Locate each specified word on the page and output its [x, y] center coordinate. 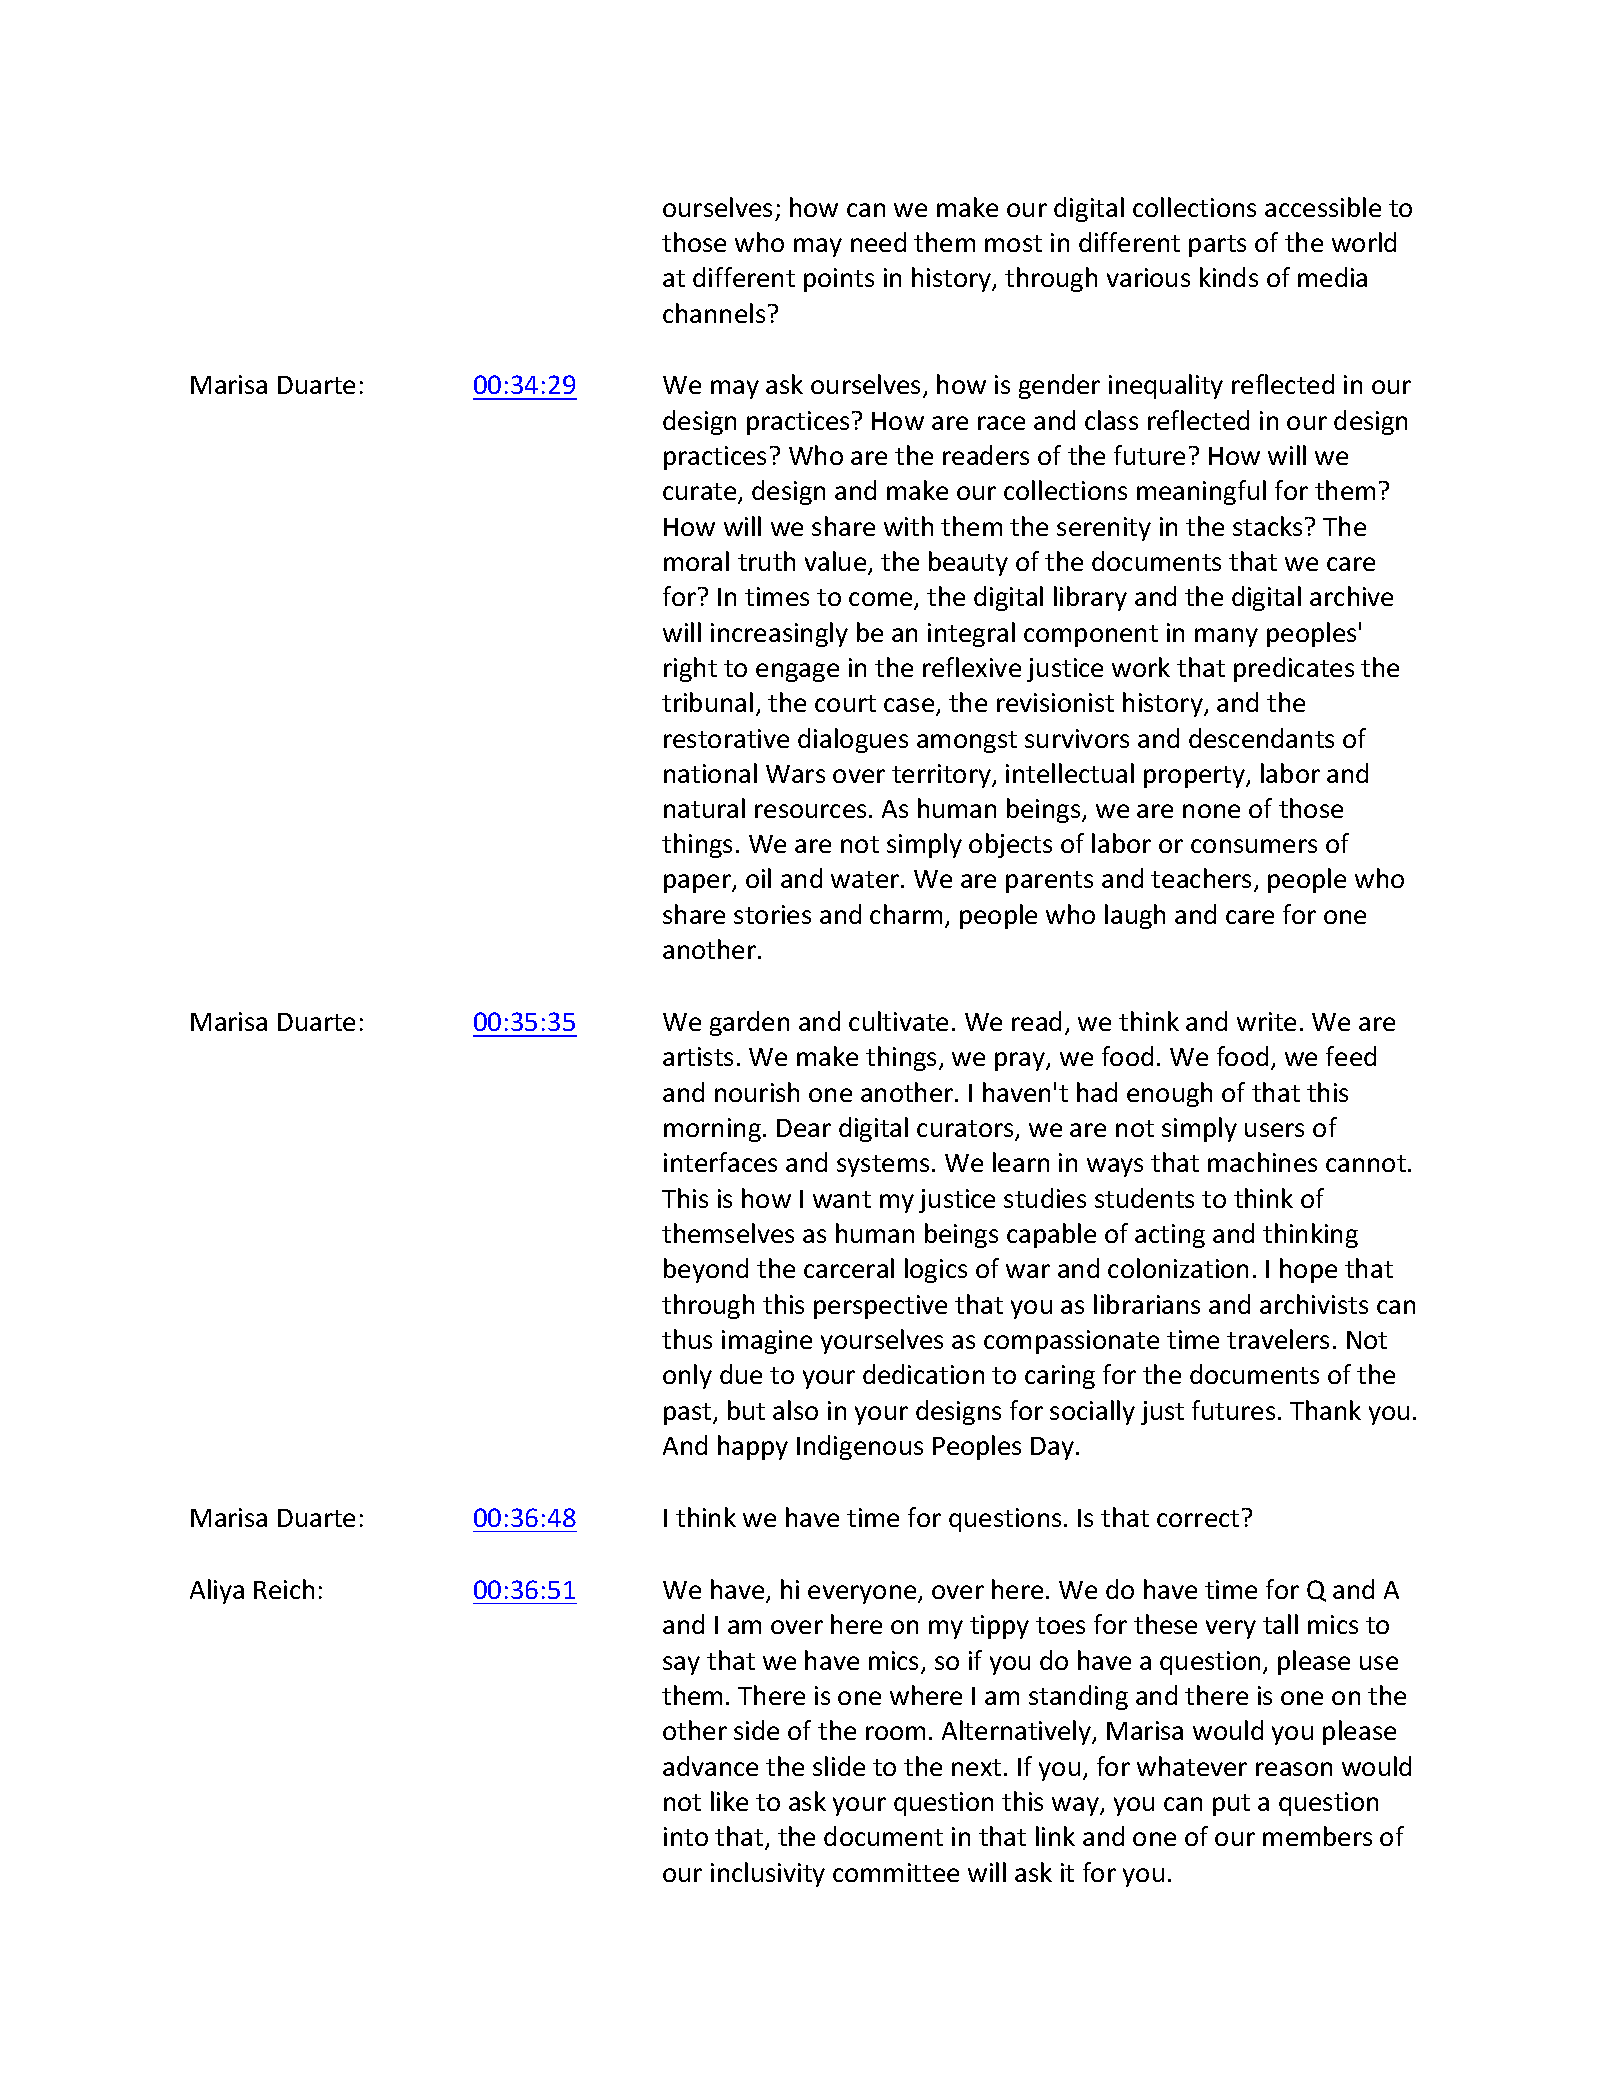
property [1196, 777]
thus [687, 1339]
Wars [795, 774]
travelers [1278, 1339]
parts [1217, 246]
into [686, 1836]
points [839, 280]
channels [714, 313]
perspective [880, 1307]
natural [704, 808]
